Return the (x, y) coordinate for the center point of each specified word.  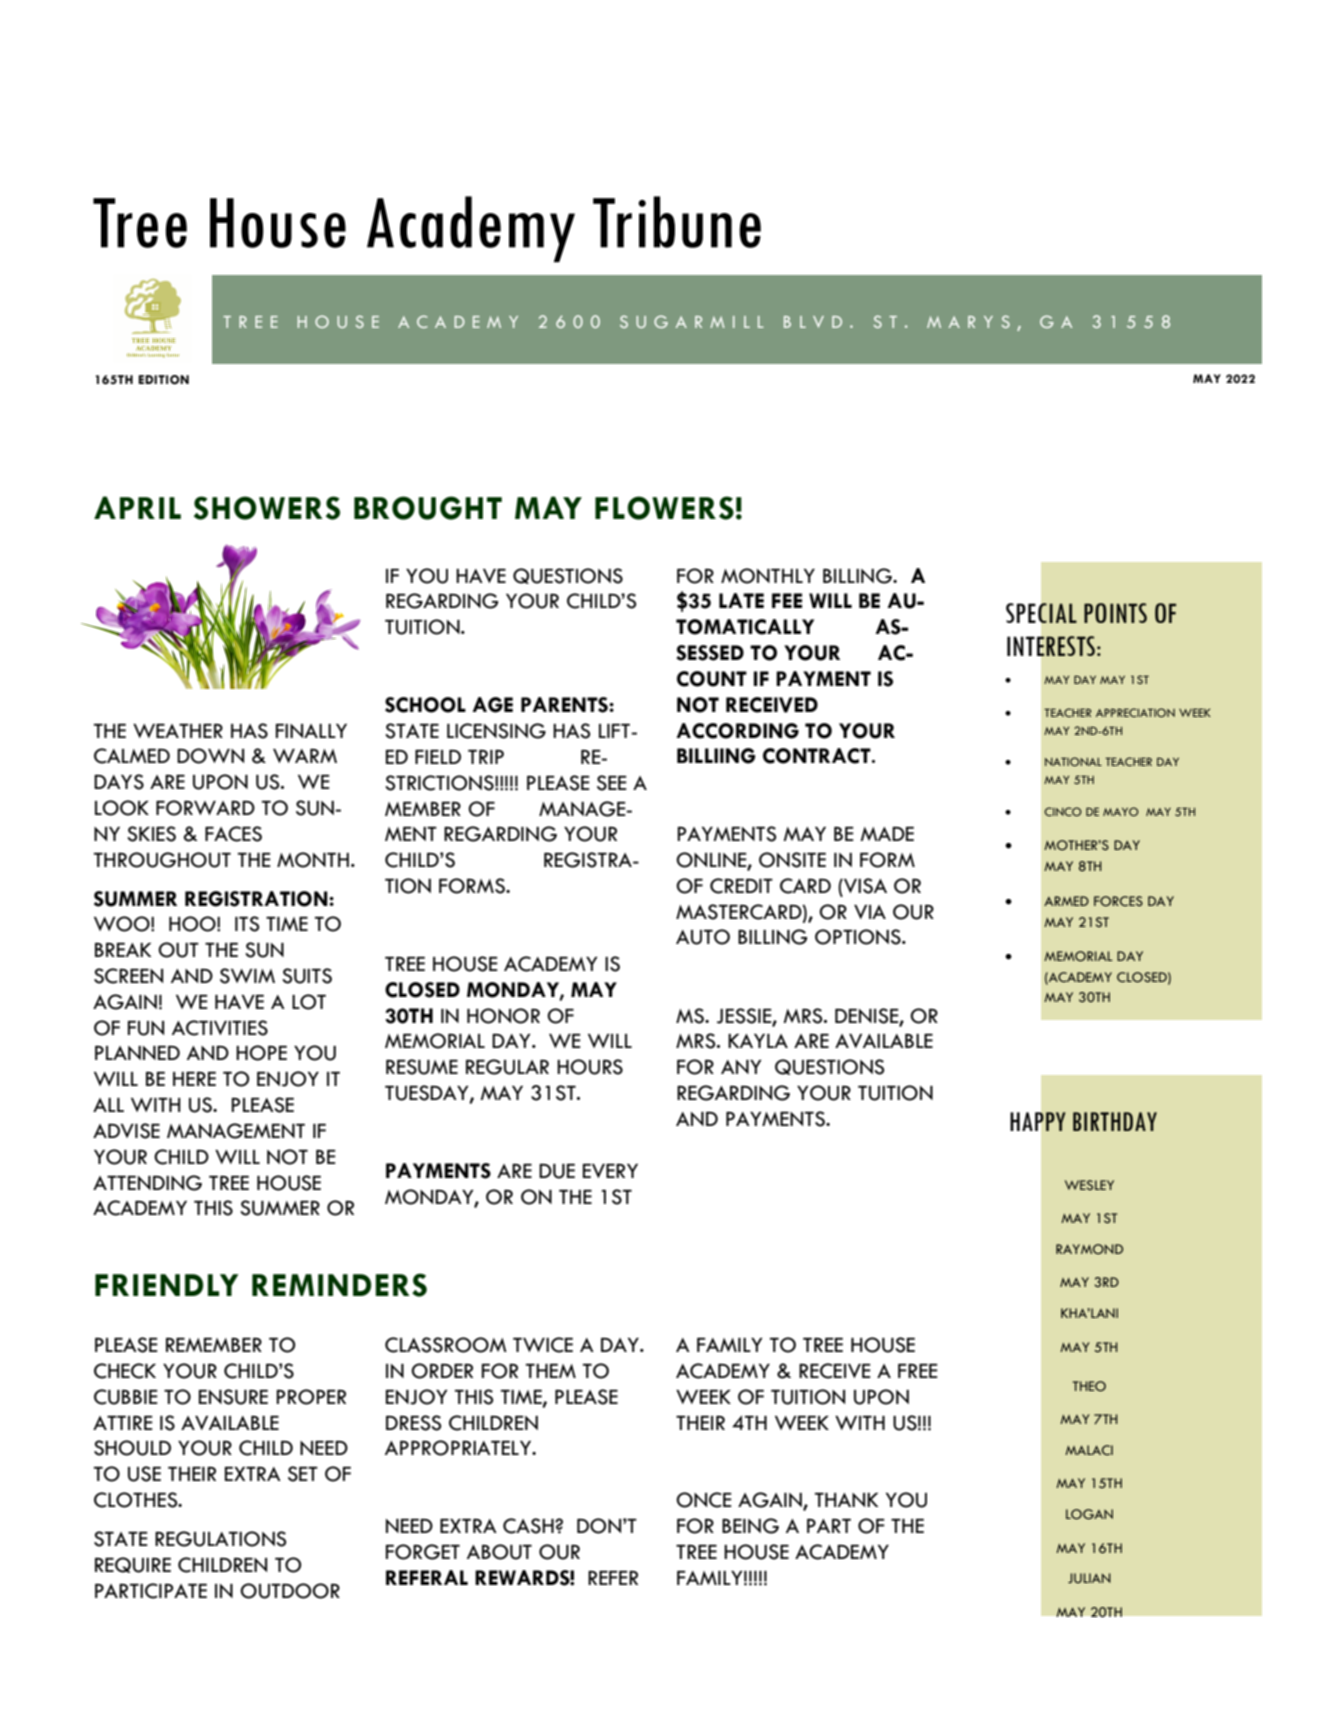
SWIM (247, 976)
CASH (529, 1526)
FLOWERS (664, 508)
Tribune (677, 222)
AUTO (703, 937)
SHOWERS (267, 508)
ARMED (1066, 901)
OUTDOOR (290, 1591)
